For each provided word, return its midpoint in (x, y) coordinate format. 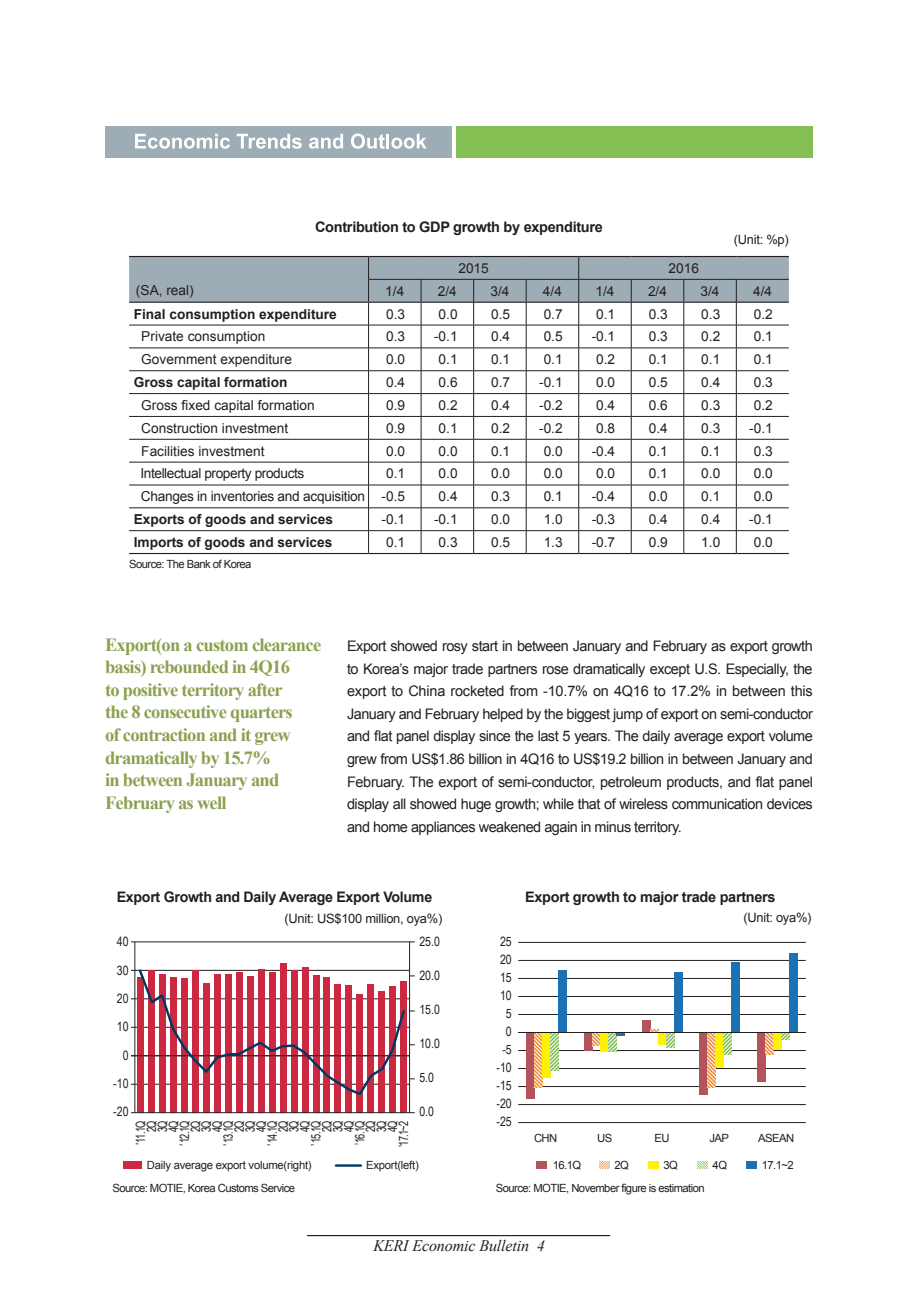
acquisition (333, 497)
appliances (443, 828)
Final (149, 314)
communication (717, 804)
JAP (719, 1138)
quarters (261, 714)
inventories (242, 496)
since (495, 736)
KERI (391, 1245)
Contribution (356, 227)
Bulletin (503, 1245)
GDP (434, 227)
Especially (757, 670)
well (212, 802)
